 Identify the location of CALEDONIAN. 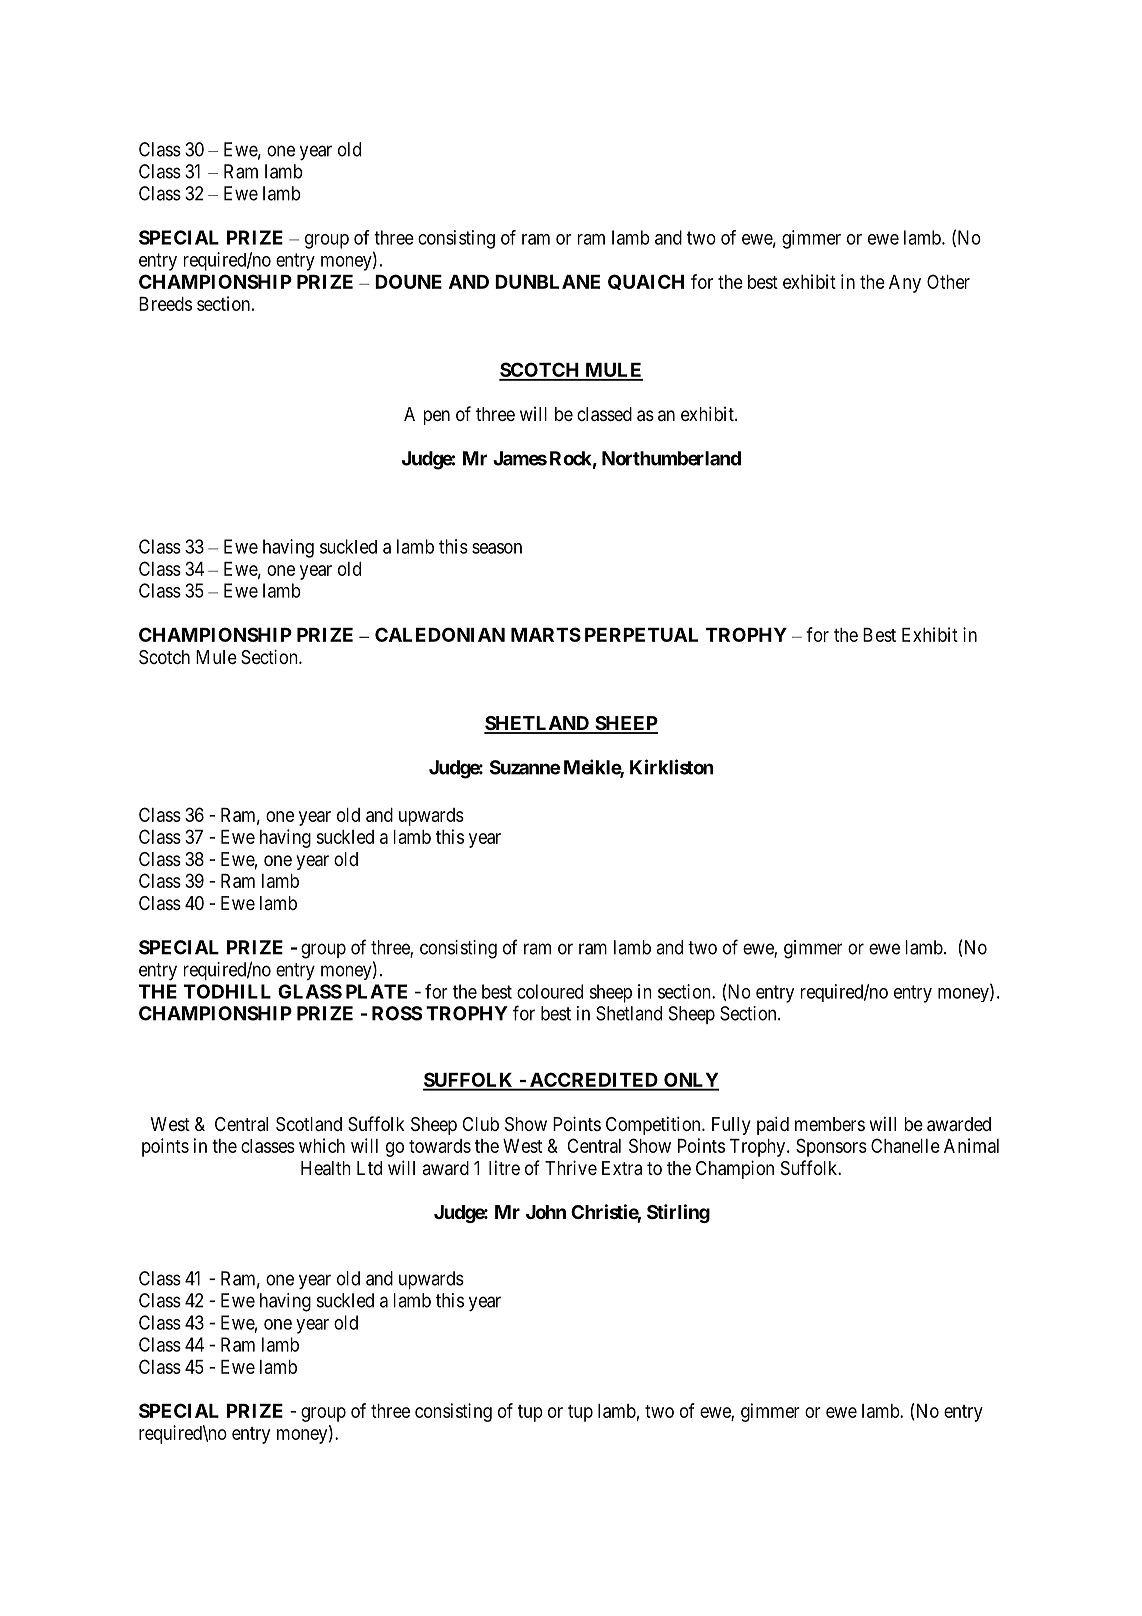
(440, 634).
